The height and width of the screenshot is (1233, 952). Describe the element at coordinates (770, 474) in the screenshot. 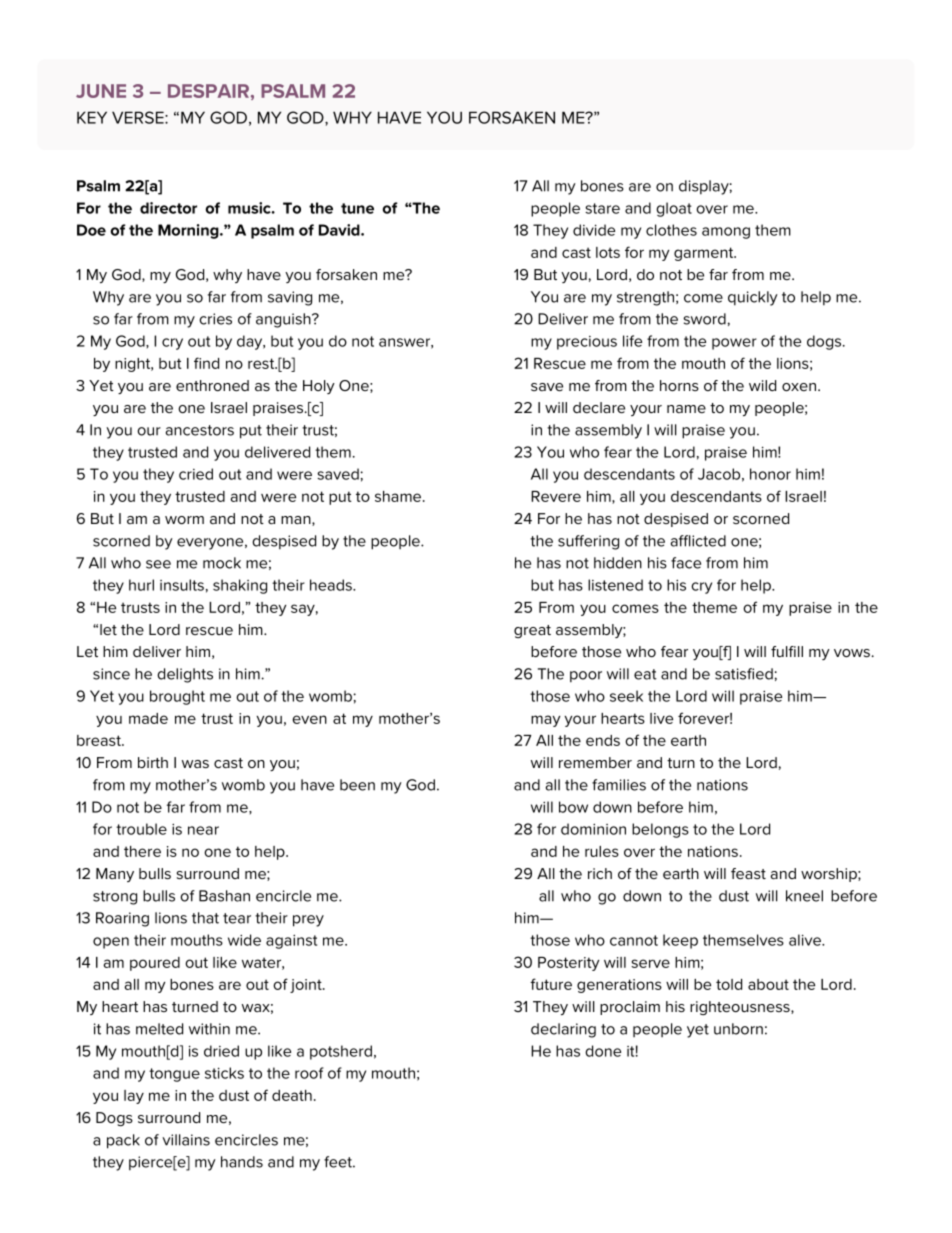

I see `honor` at that location.
